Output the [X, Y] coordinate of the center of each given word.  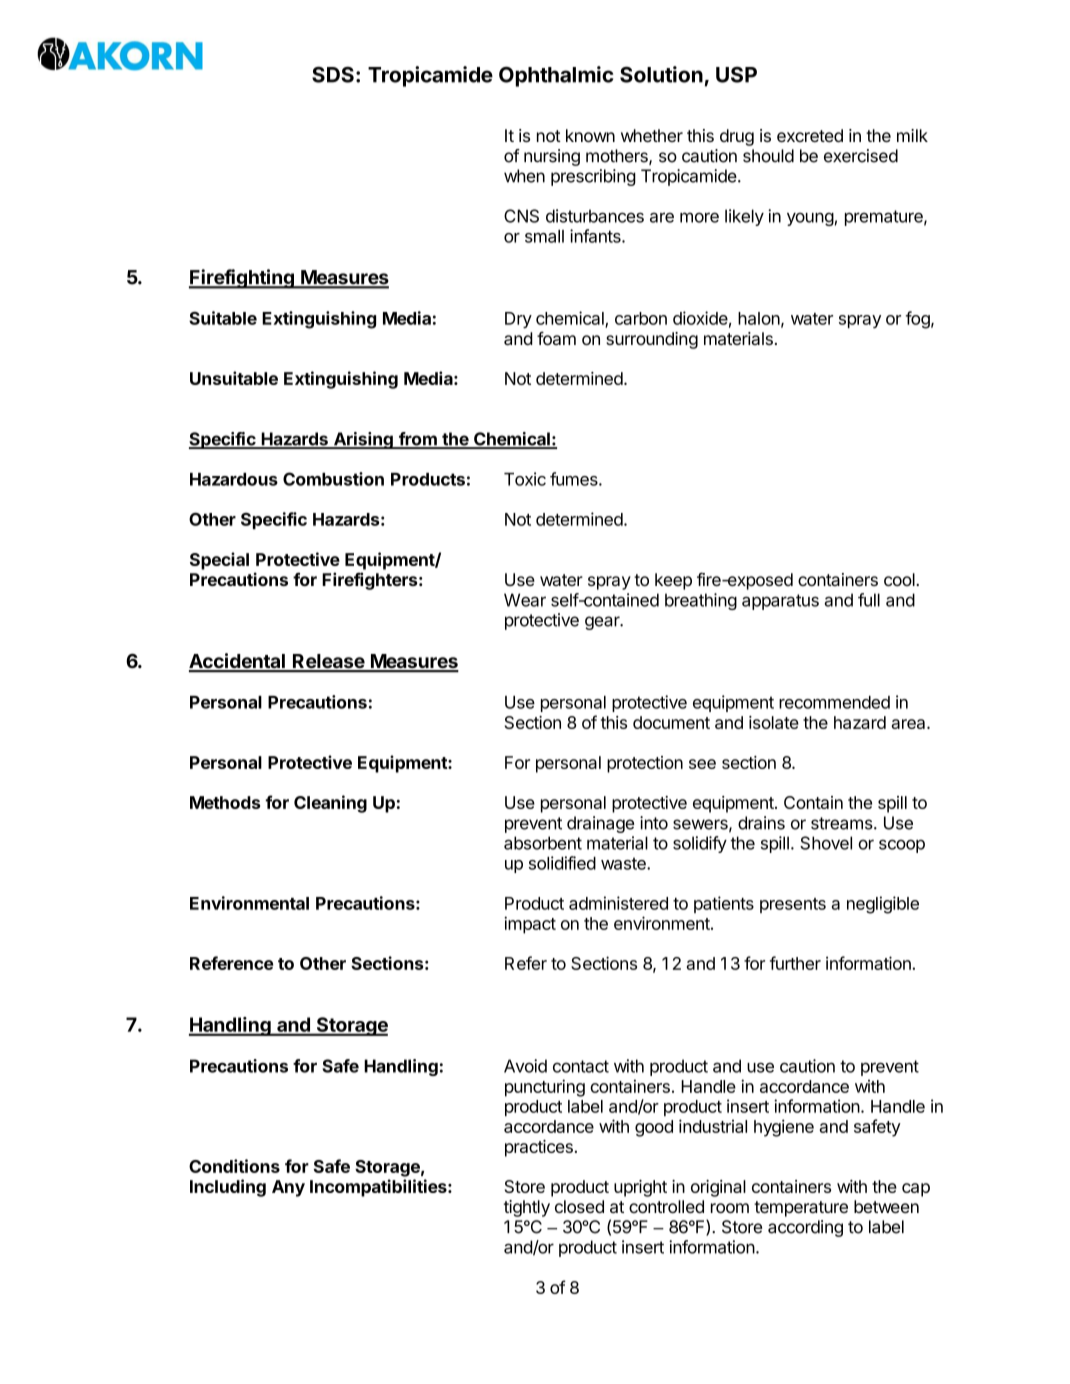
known [590, 135]
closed [579, 1206]
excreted [810, 135]
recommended [834, 702]
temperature [801, 1209]
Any [288, 1188]
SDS [333, 75]
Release [328, 662]
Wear [525, 600]
